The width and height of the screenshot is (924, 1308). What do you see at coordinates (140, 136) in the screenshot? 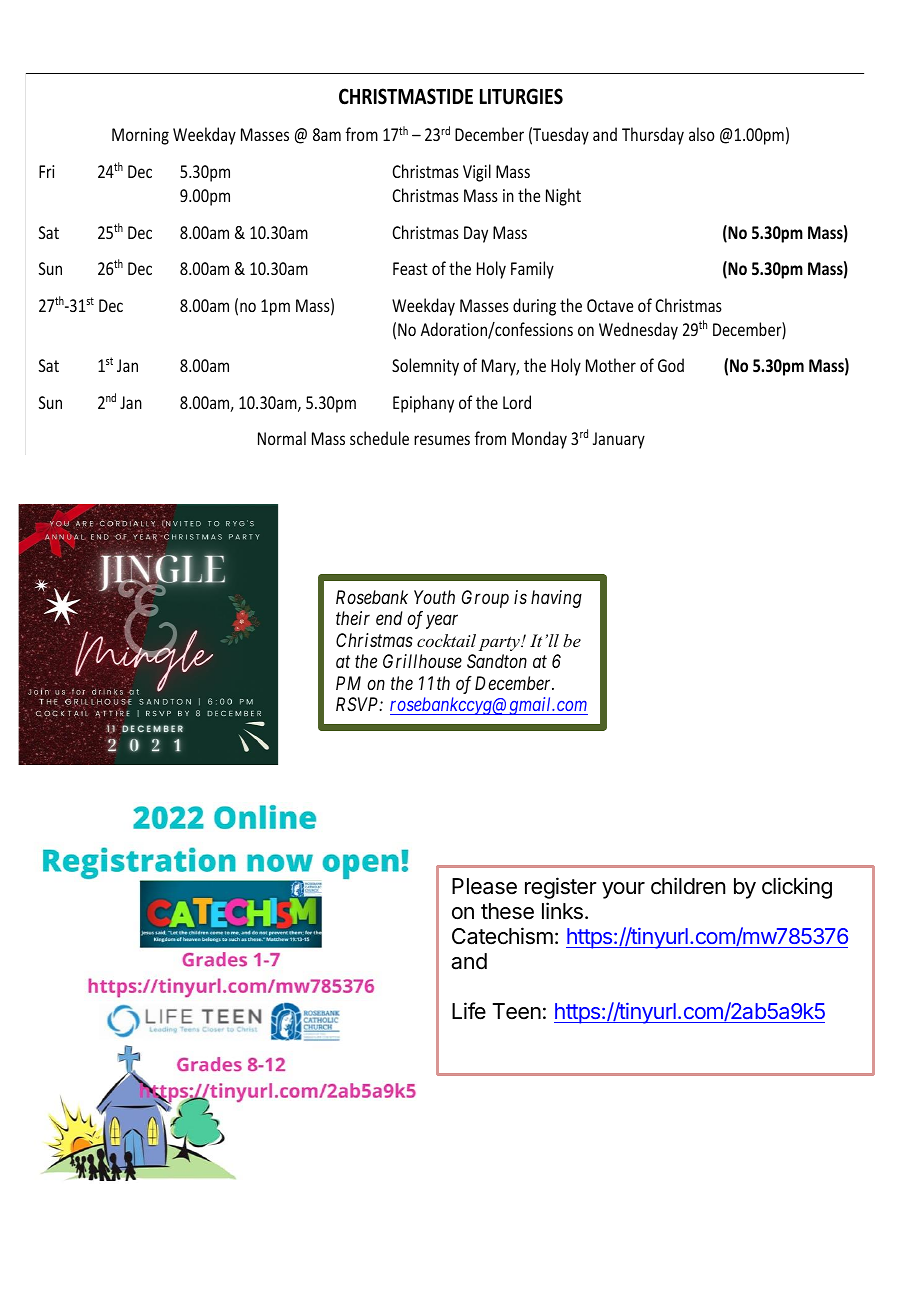
I see `Morning` at bounding box center [140, 136].
